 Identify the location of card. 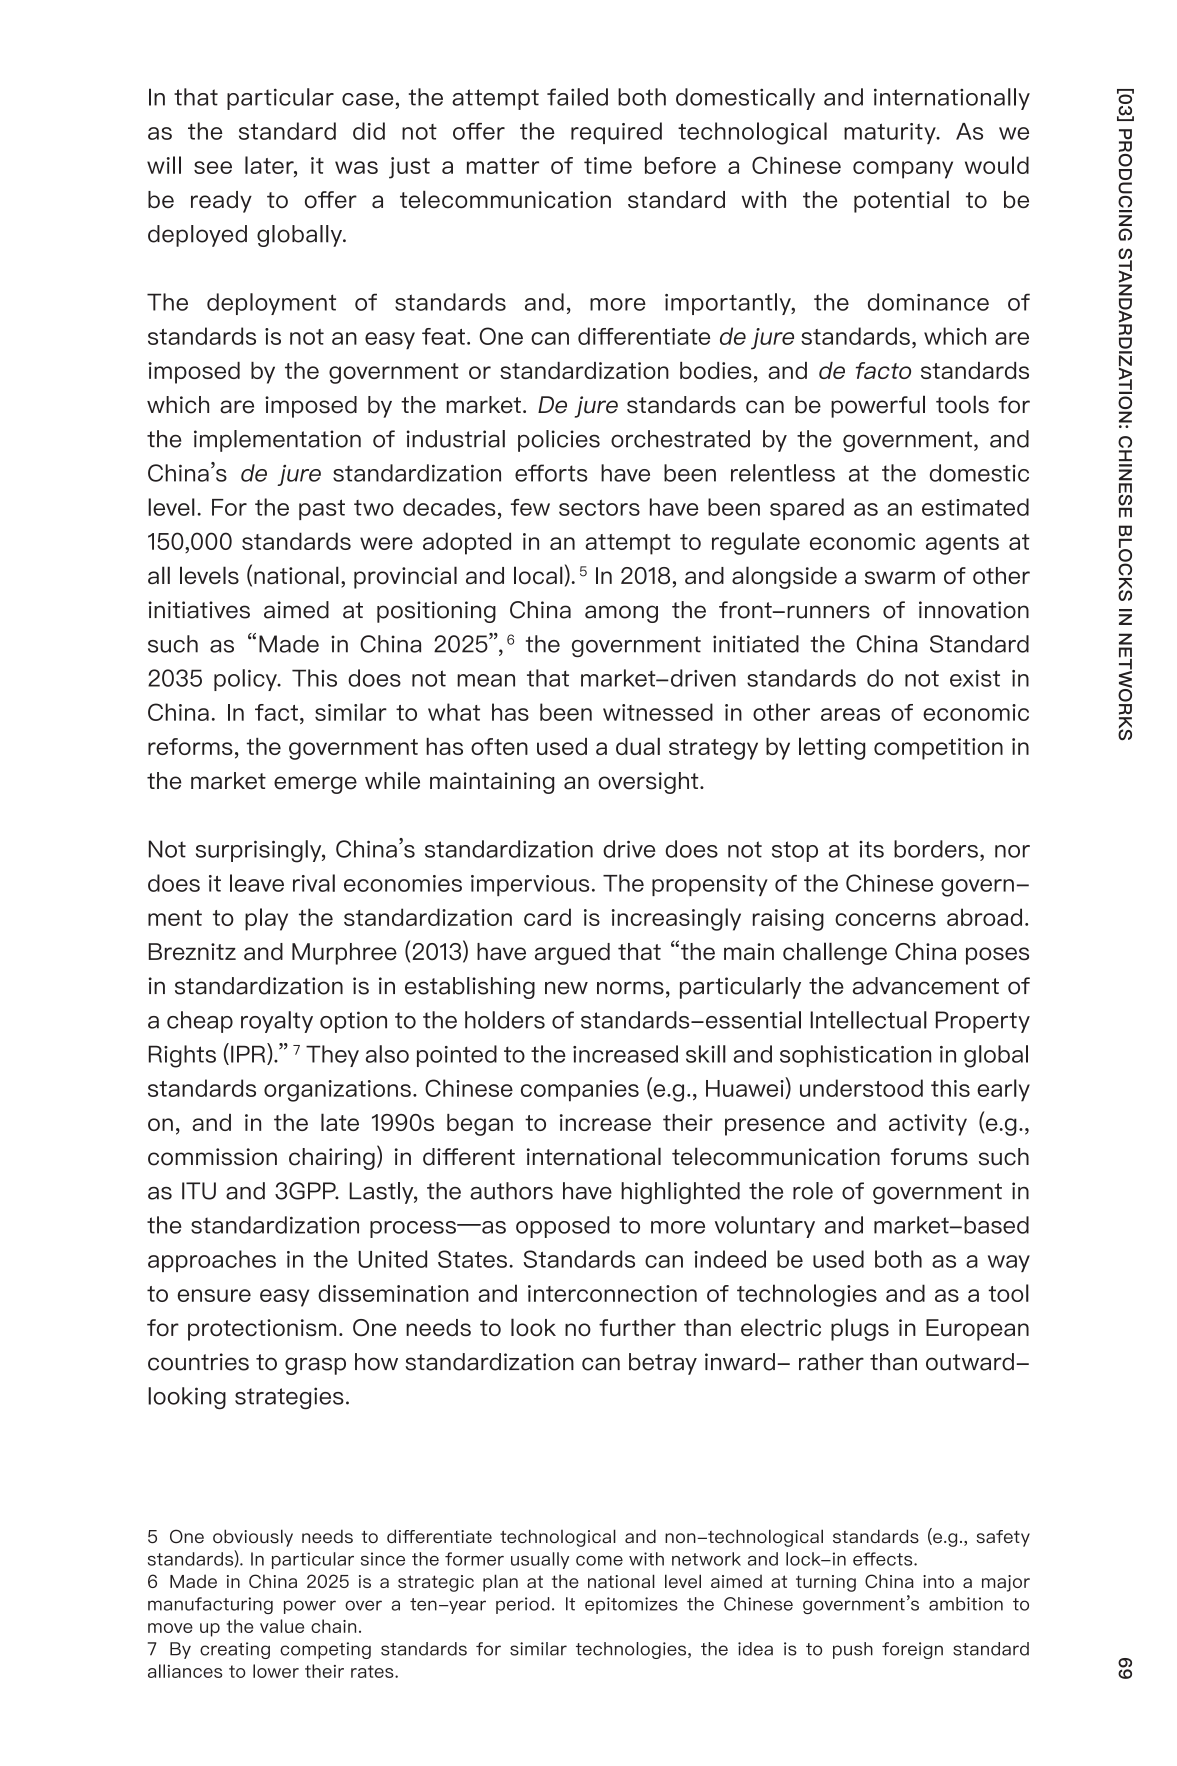
(547, 917).
